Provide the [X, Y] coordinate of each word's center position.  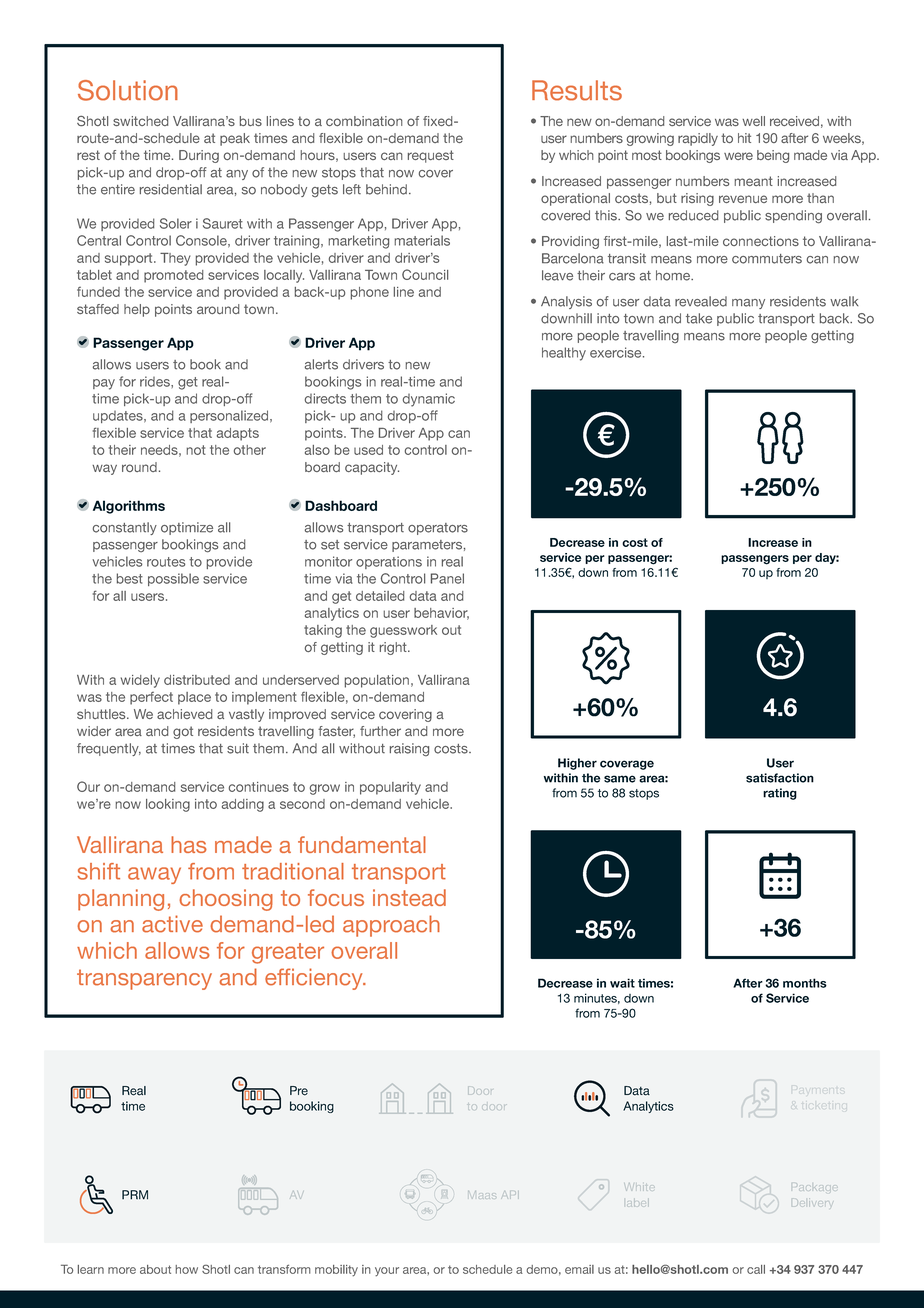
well [753, 121]
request [431, 156]
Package [814, 1187]
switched [141, 121]
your [387, 1272]
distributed [197, 680]
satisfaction [780, 778]
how [186, 1269]
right [394, 648]
